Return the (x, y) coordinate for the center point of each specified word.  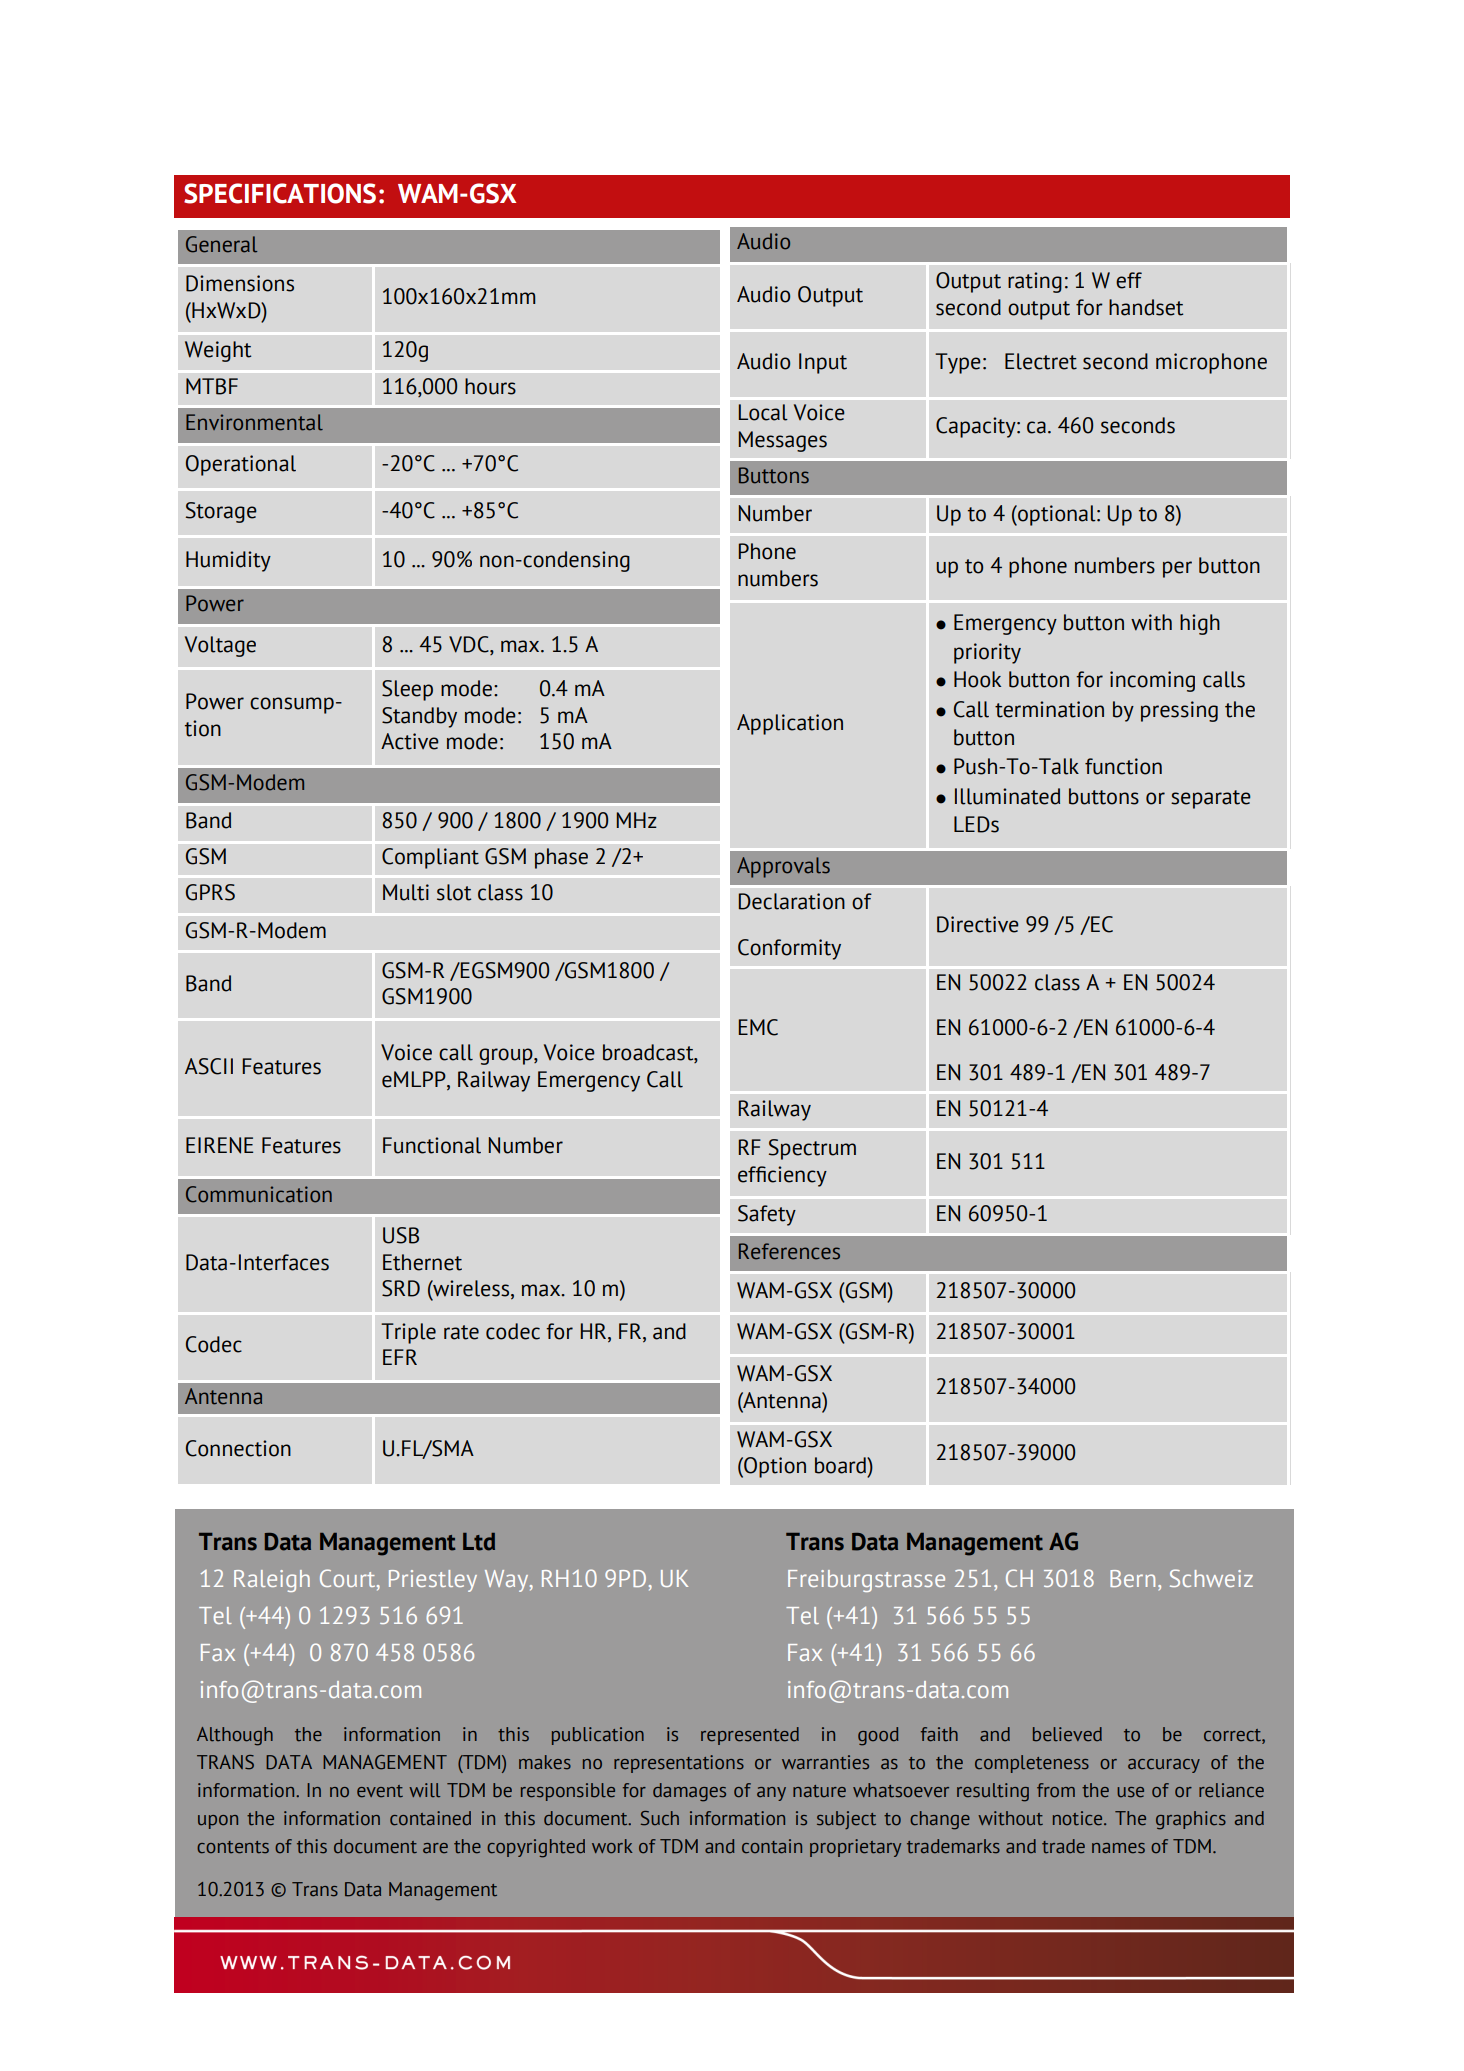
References (789, 1251)
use (1130, 1792)
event (380, 1791)
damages (689, 1792)
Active (410, 741)
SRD (401, 1288)
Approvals (783, 867)
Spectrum (812, 1149)
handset (1146, 307)
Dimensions (240, 283)
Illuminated (1007, 796)
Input (823, 363)
